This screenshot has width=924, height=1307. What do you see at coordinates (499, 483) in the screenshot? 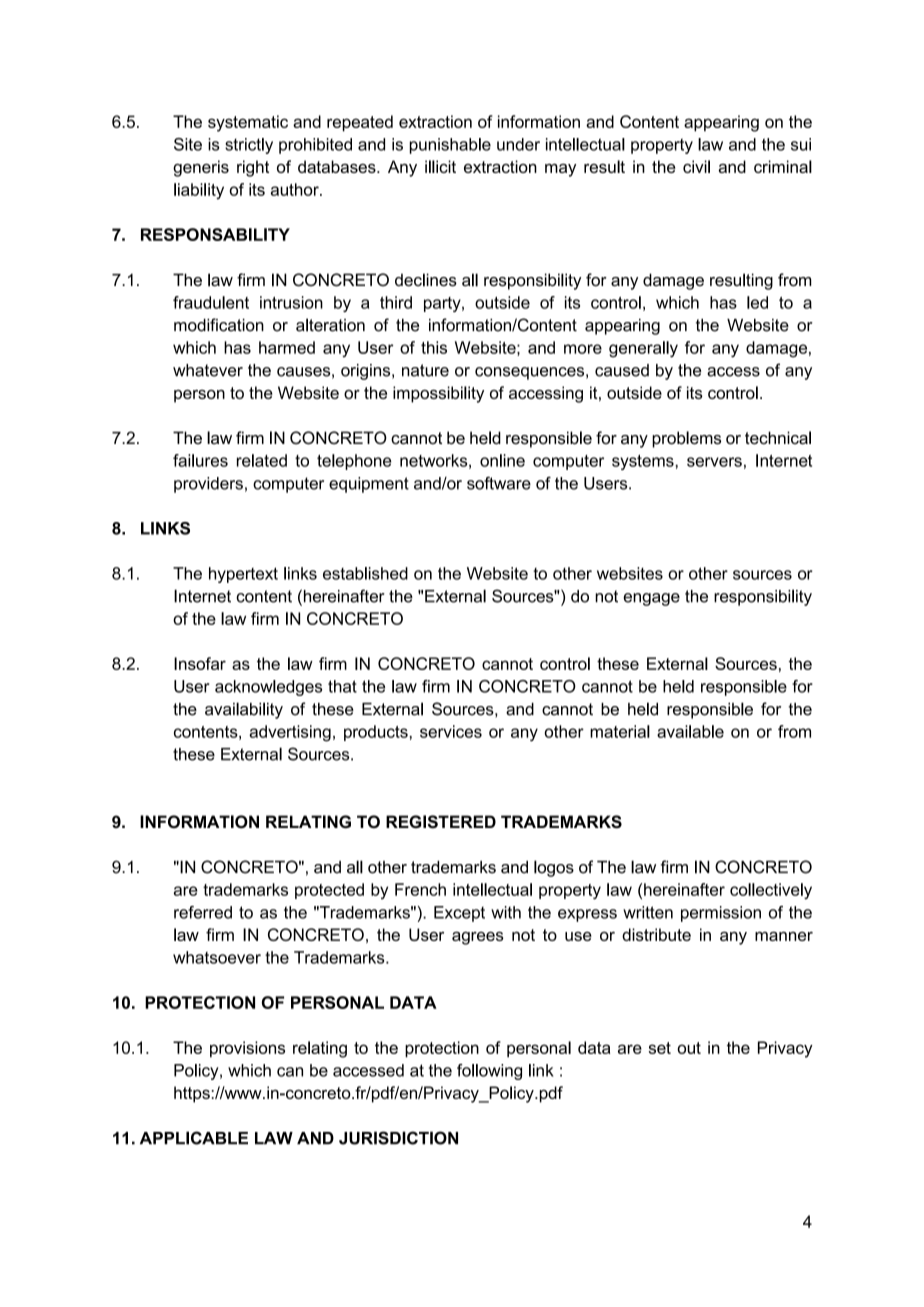
I see `software` at bounding box center [499, 483].
